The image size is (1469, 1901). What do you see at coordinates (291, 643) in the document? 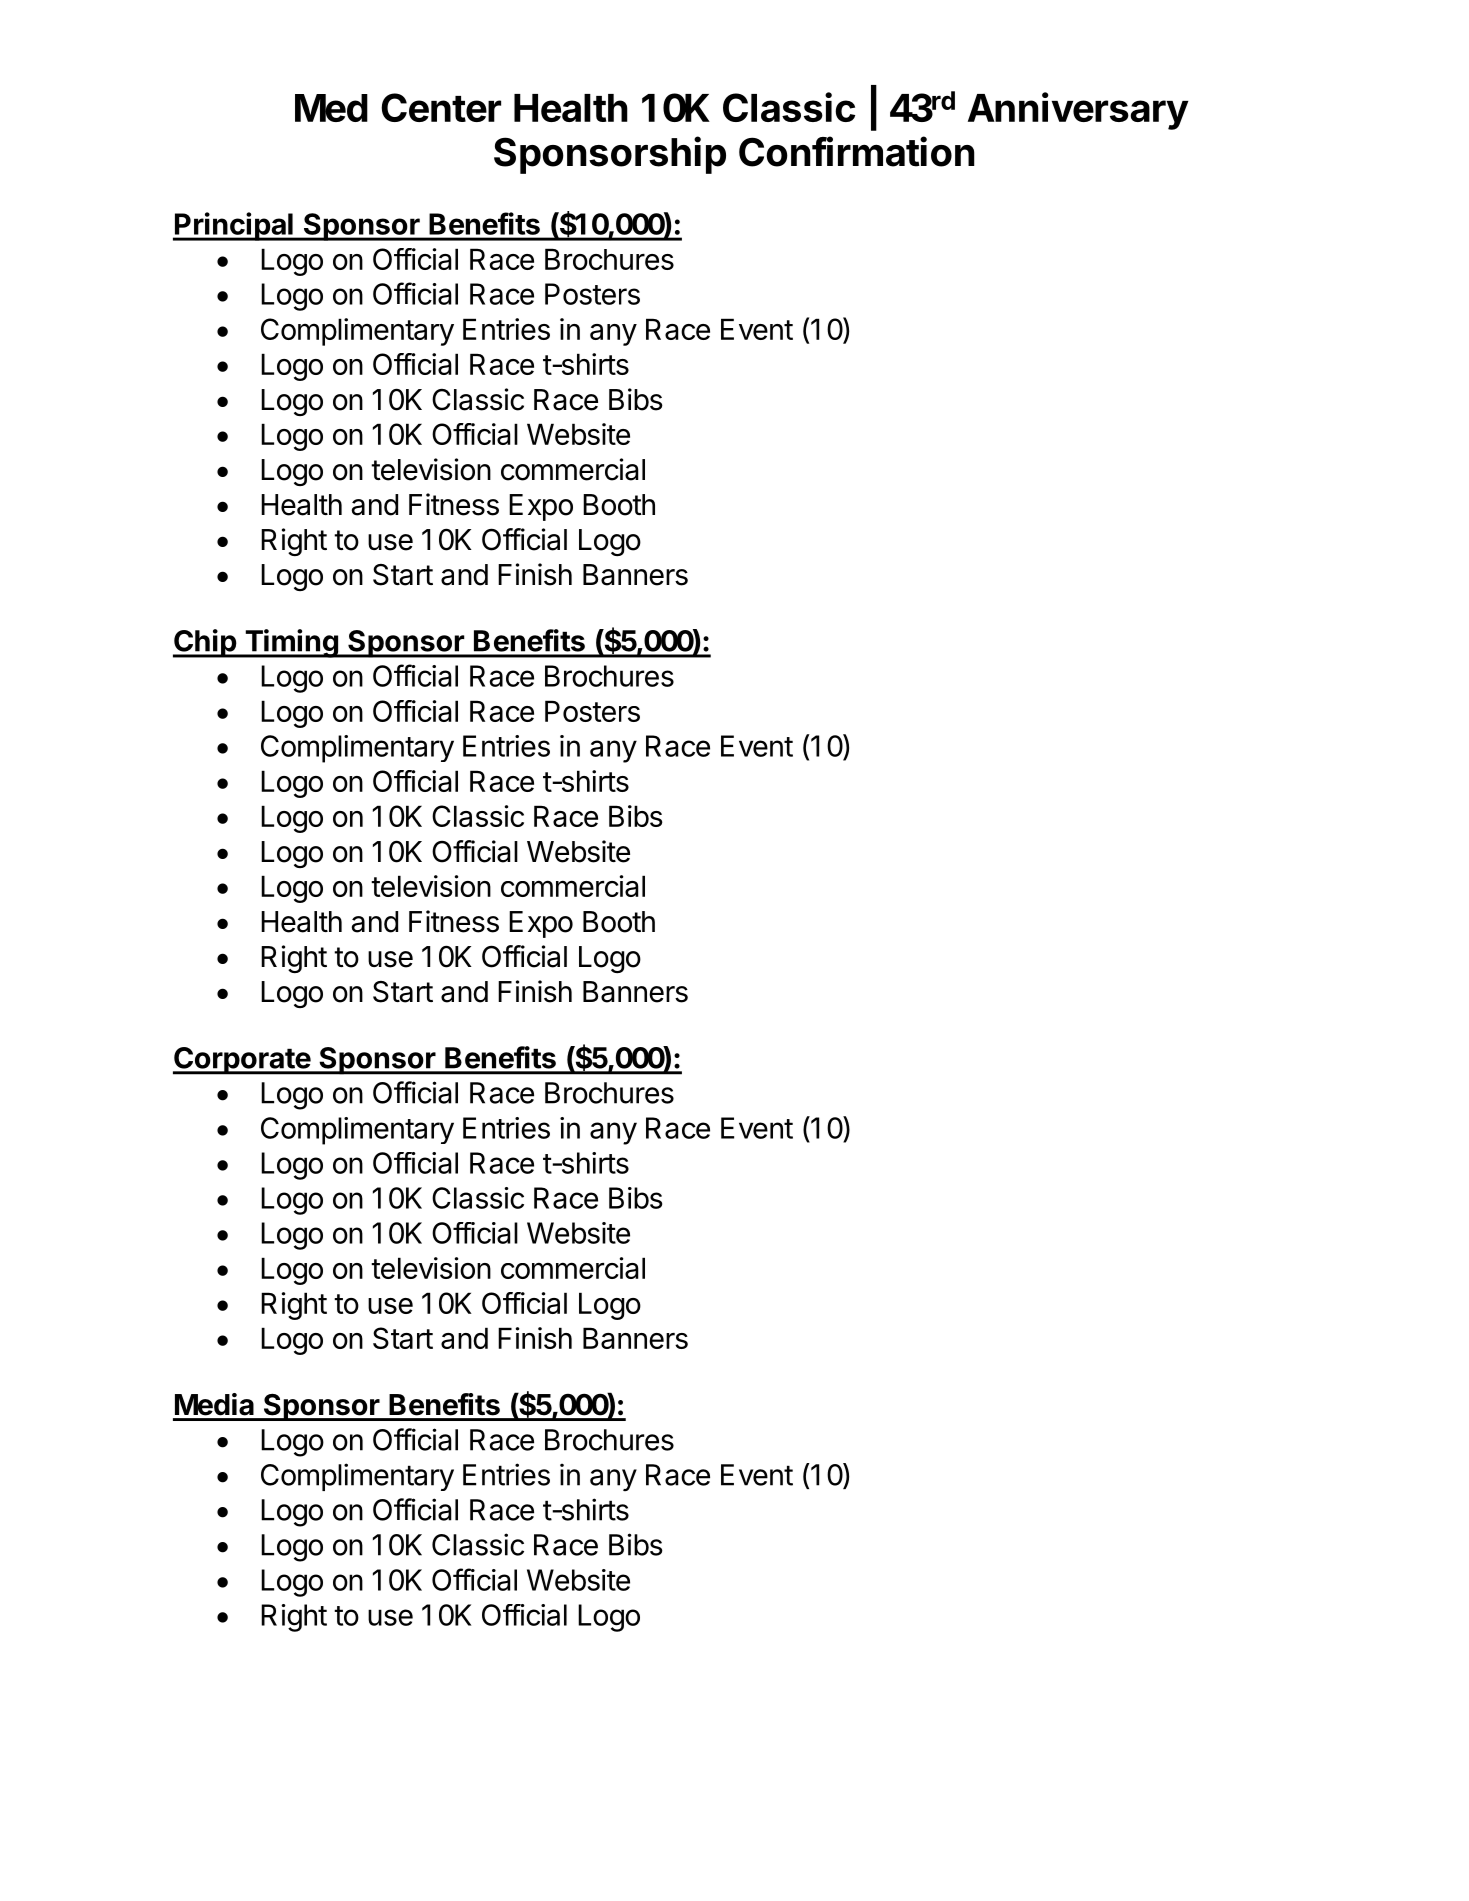
I see `Timing` at bounding box center [291, 643].
